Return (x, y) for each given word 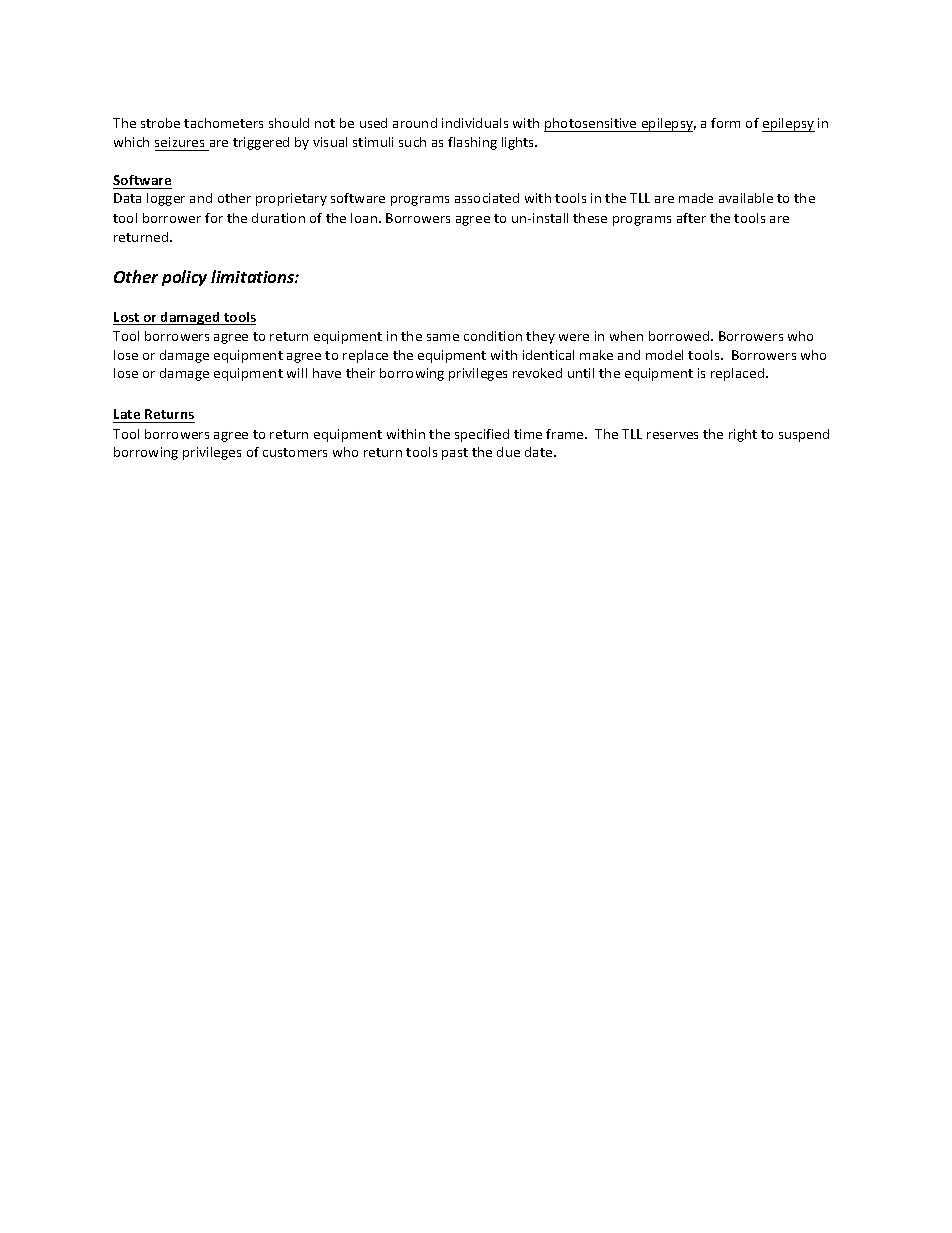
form (725, 123)
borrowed (680, 336)
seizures (179, 142)
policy (184, 278)
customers (295, 452)
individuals (475, 123)
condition (493, 336)
